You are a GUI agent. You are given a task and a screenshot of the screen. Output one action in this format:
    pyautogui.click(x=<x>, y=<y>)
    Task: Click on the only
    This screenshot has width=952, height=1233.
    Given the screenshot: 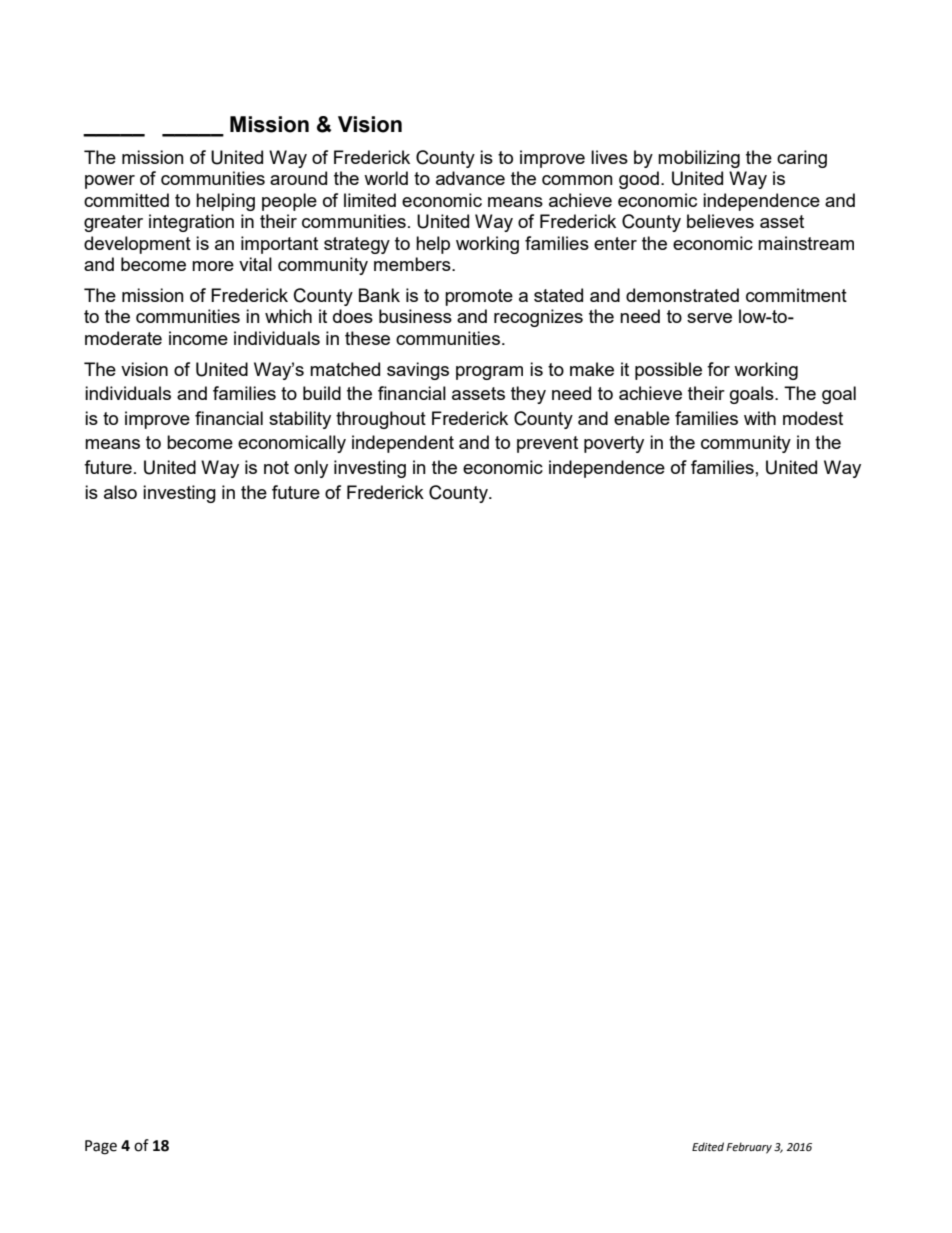 What is the action you would take?
    pyautogui.click(x=311, y=469)
